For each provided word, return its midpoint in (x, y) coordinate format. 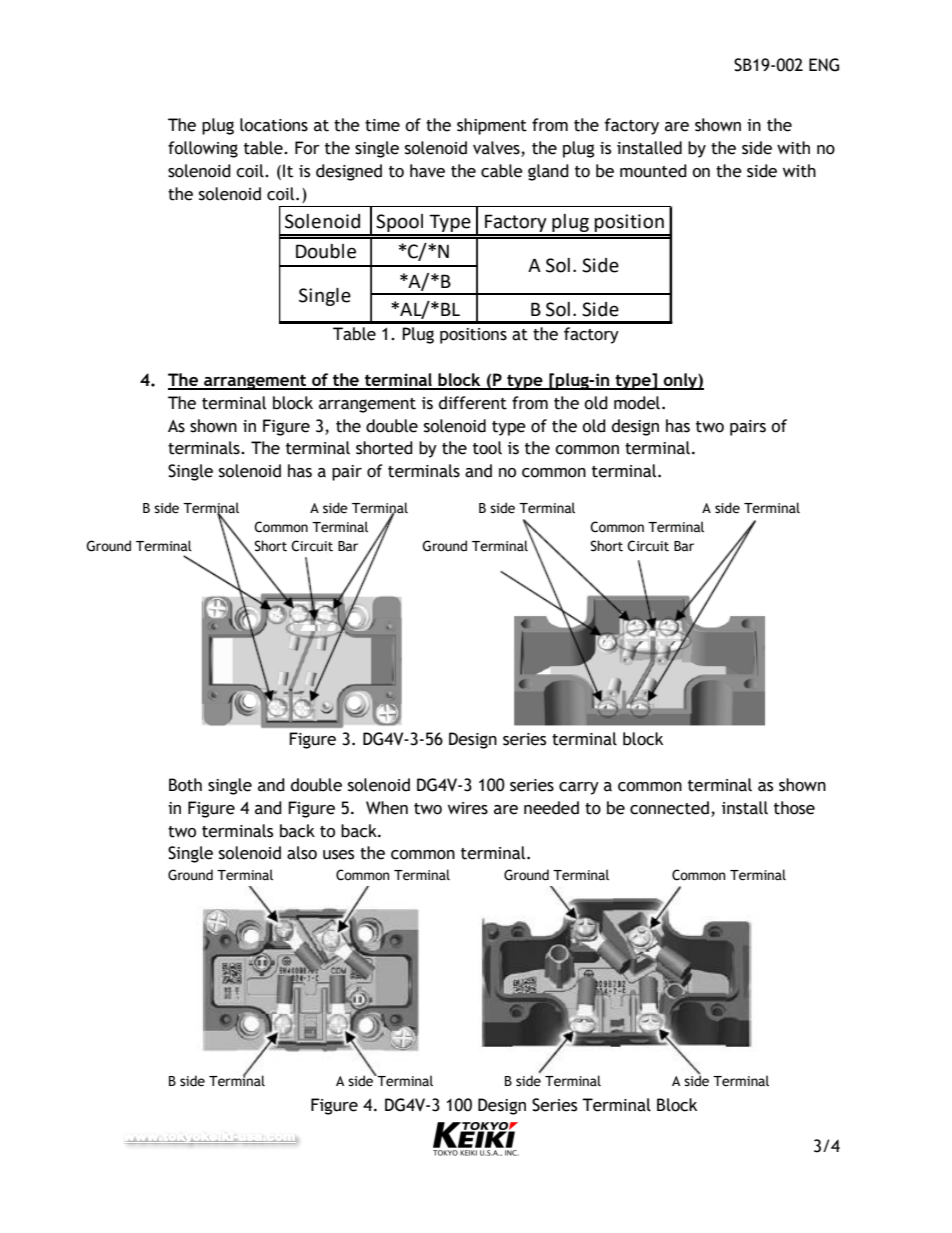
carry (579, 788)
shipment (492, 126)
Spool (400, 224)
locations (274, 125)
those (794, 808)
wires (468, 808)
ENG (824, 65)
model (637, 403)
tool (487, 448)
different (473, 403)
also (302, 853)
